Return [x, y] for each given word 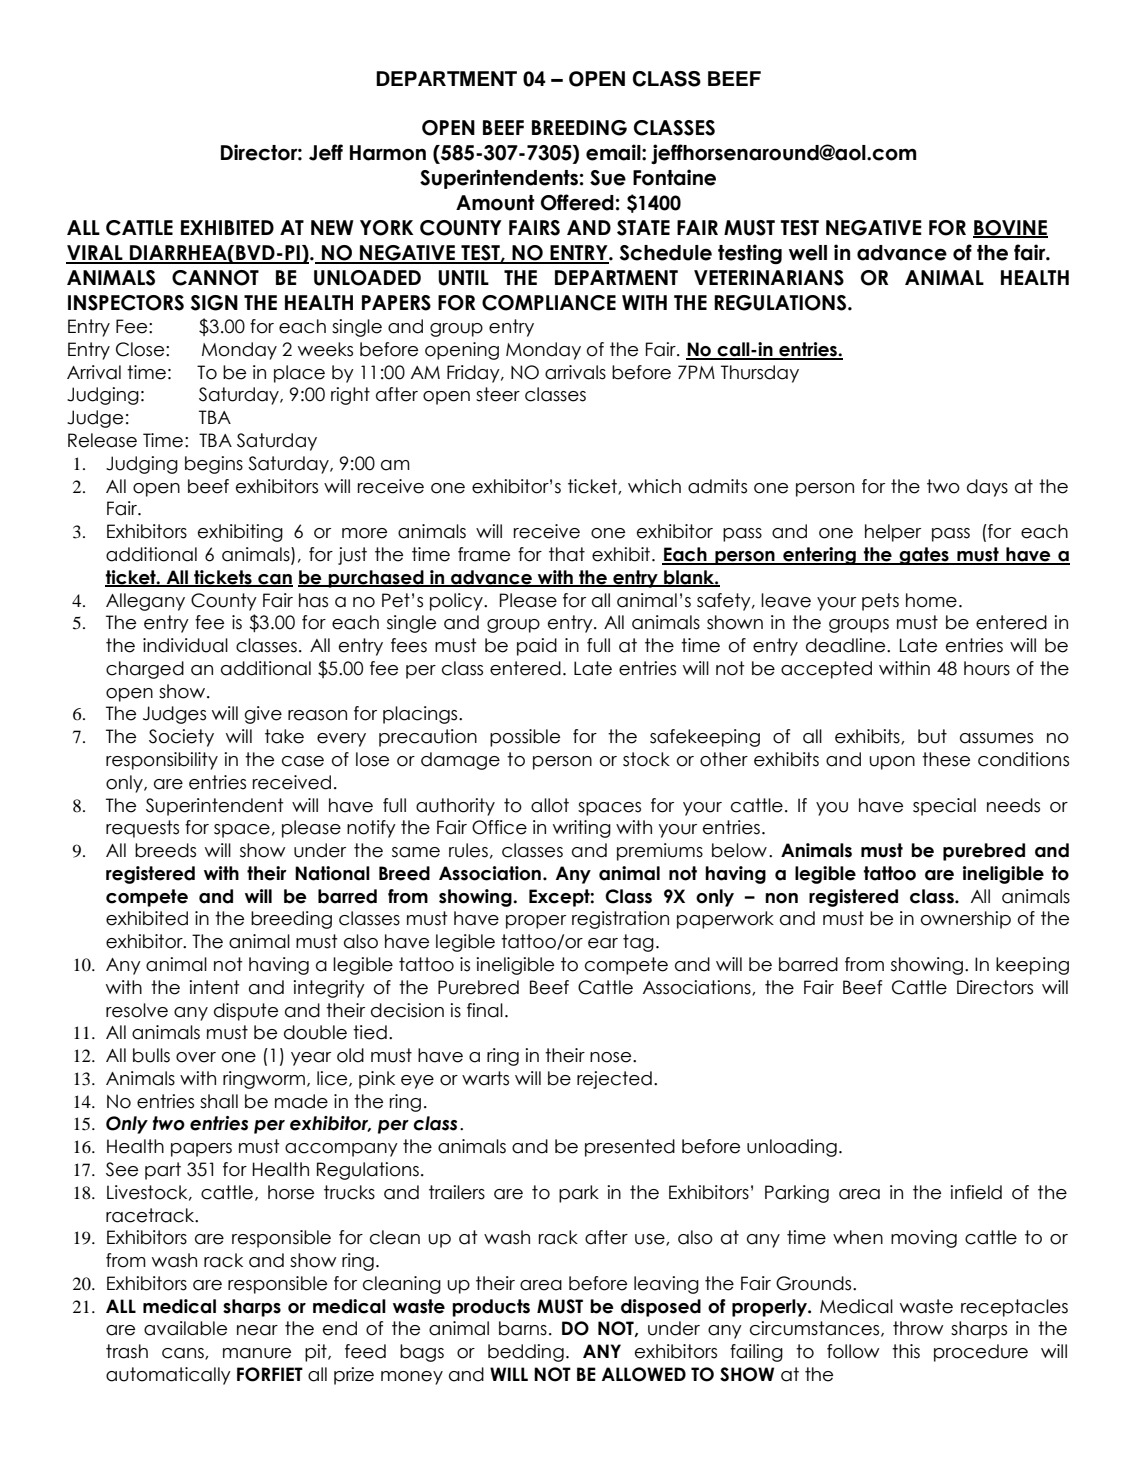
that [567, 554]
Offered [577, 202]
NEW [332, 227]
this [906, 1351]
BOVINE [1010, 229]
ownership [966, 920]
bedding [526, 1353]
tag [638, 943]
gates [924, 556]
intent [214, 987]
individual [185, 645]
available [185, 1328]
